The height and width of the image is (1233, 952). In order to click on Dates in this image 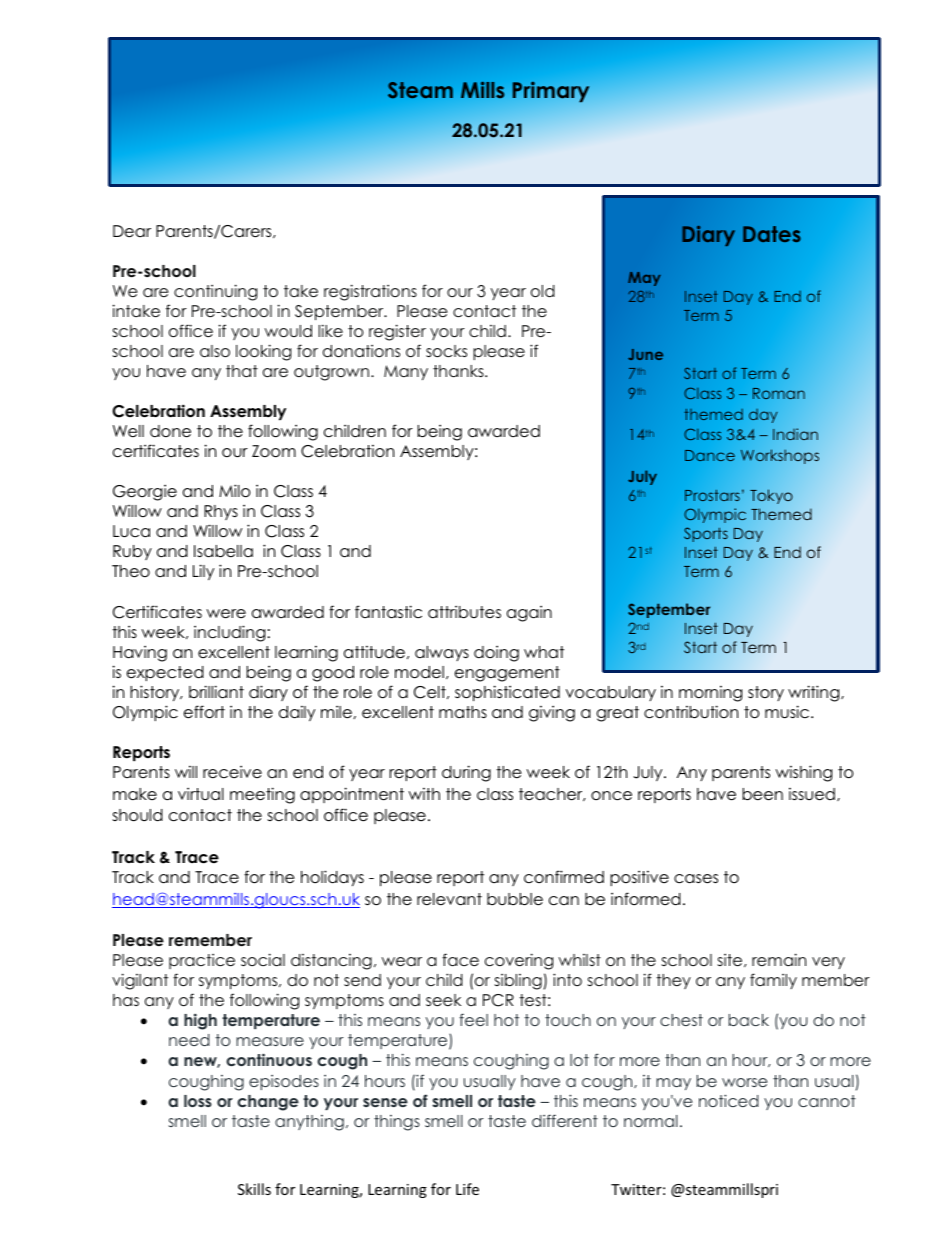, I will do `click(772, 234)`.
